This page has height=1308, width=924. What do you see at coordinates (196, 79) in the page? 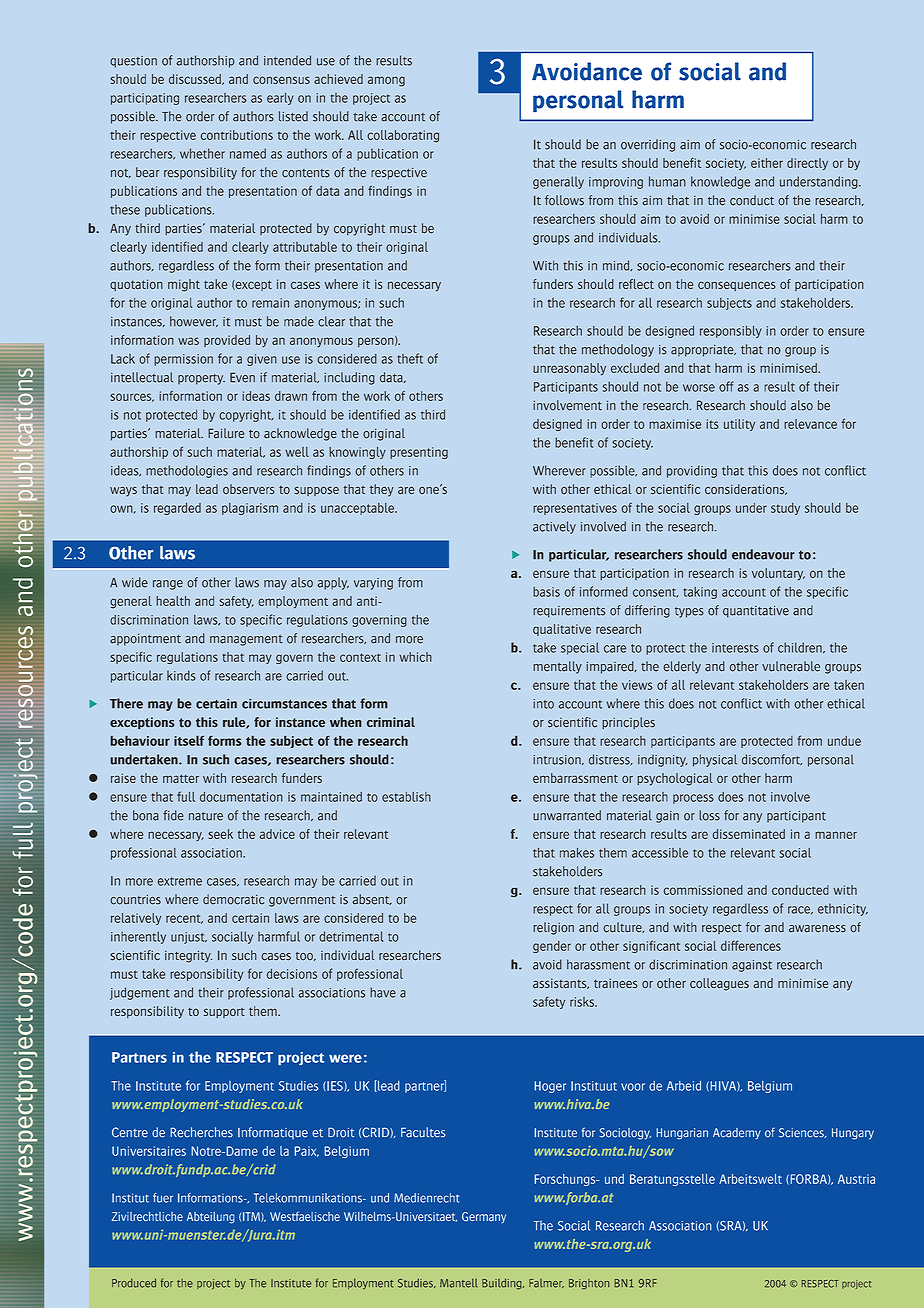
I see `discussed` at bounding box center [196, 79].
